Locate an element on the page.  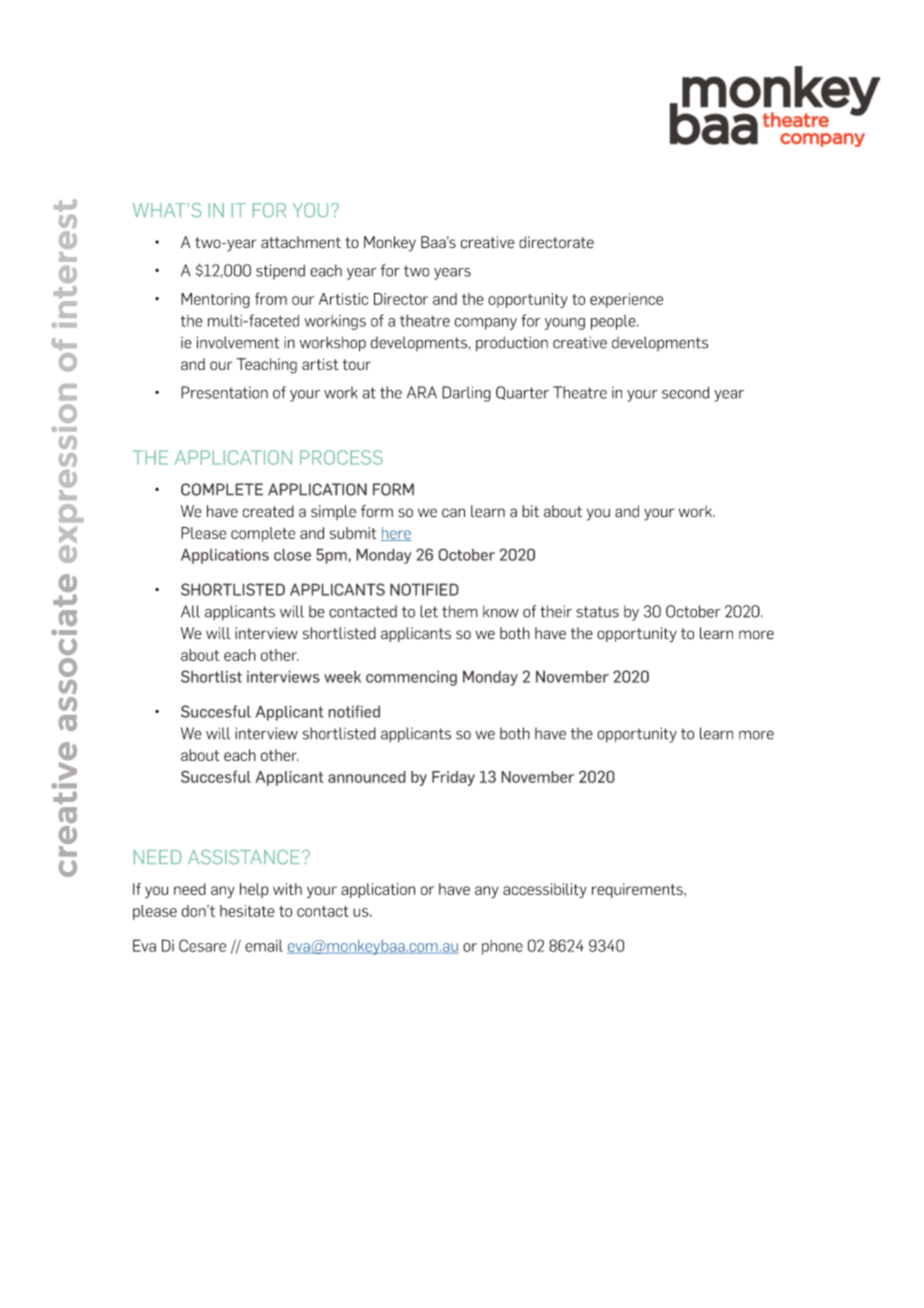
Presentation is located at coordinates (224, 392).
